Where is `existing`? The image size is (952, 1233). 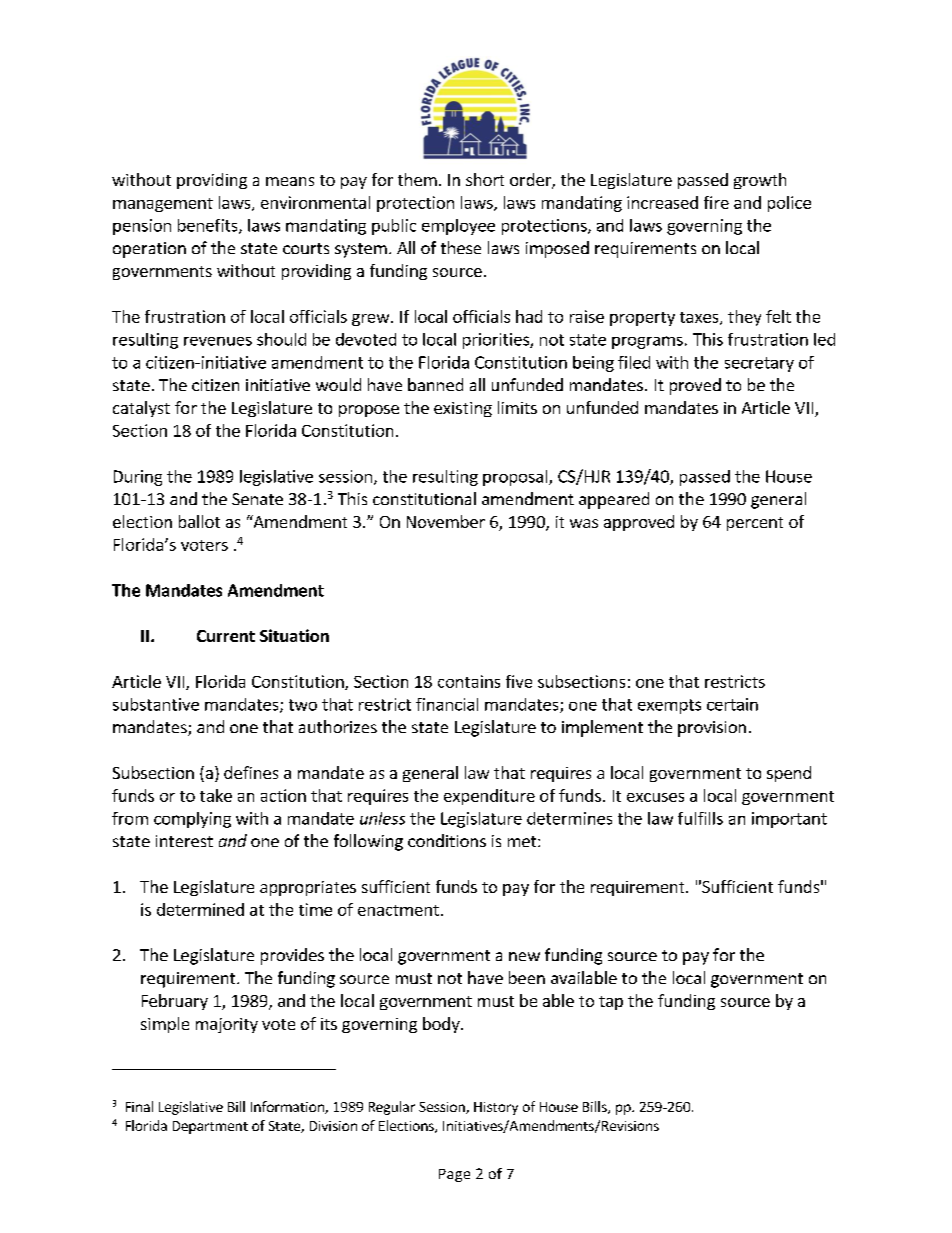 existing is located at coordinates (463, 409).
